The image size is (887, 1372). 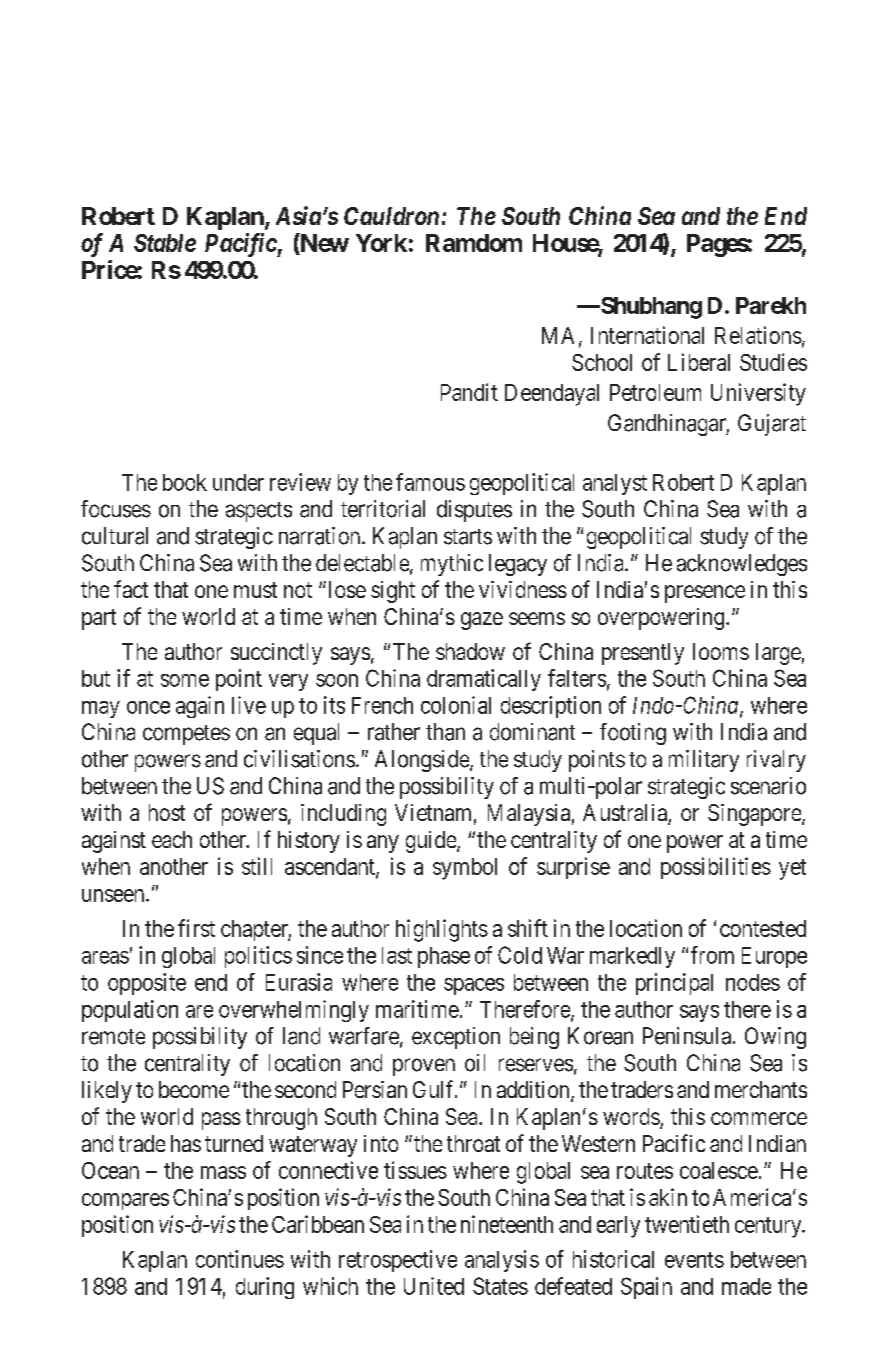 I want to click on fact, so click(x=131, y=589).
